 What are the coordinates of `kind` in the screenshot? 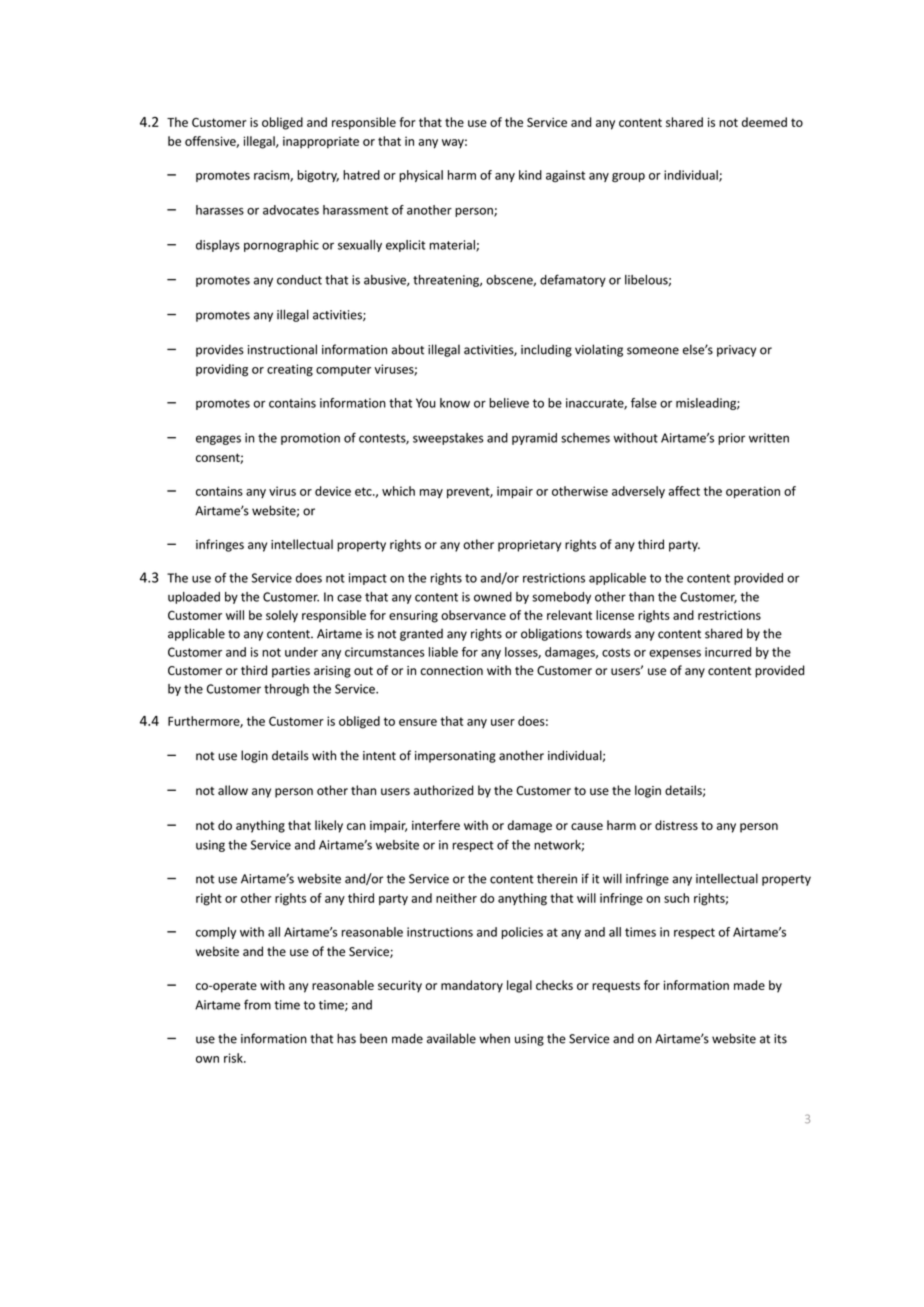 It's located at (530, 175).
